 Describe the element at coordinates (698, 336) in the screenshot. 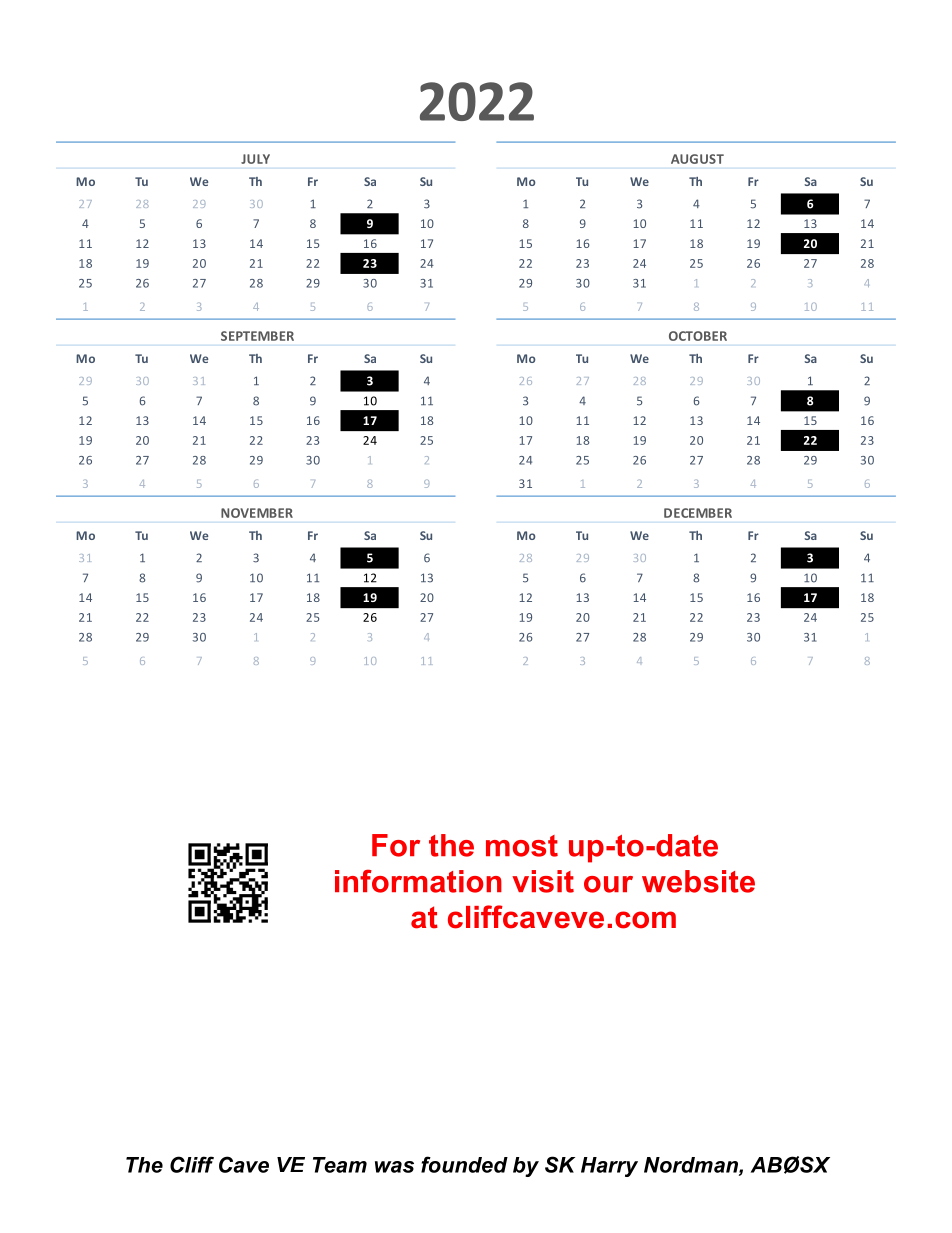

I see `OCTOBER` at that location.
